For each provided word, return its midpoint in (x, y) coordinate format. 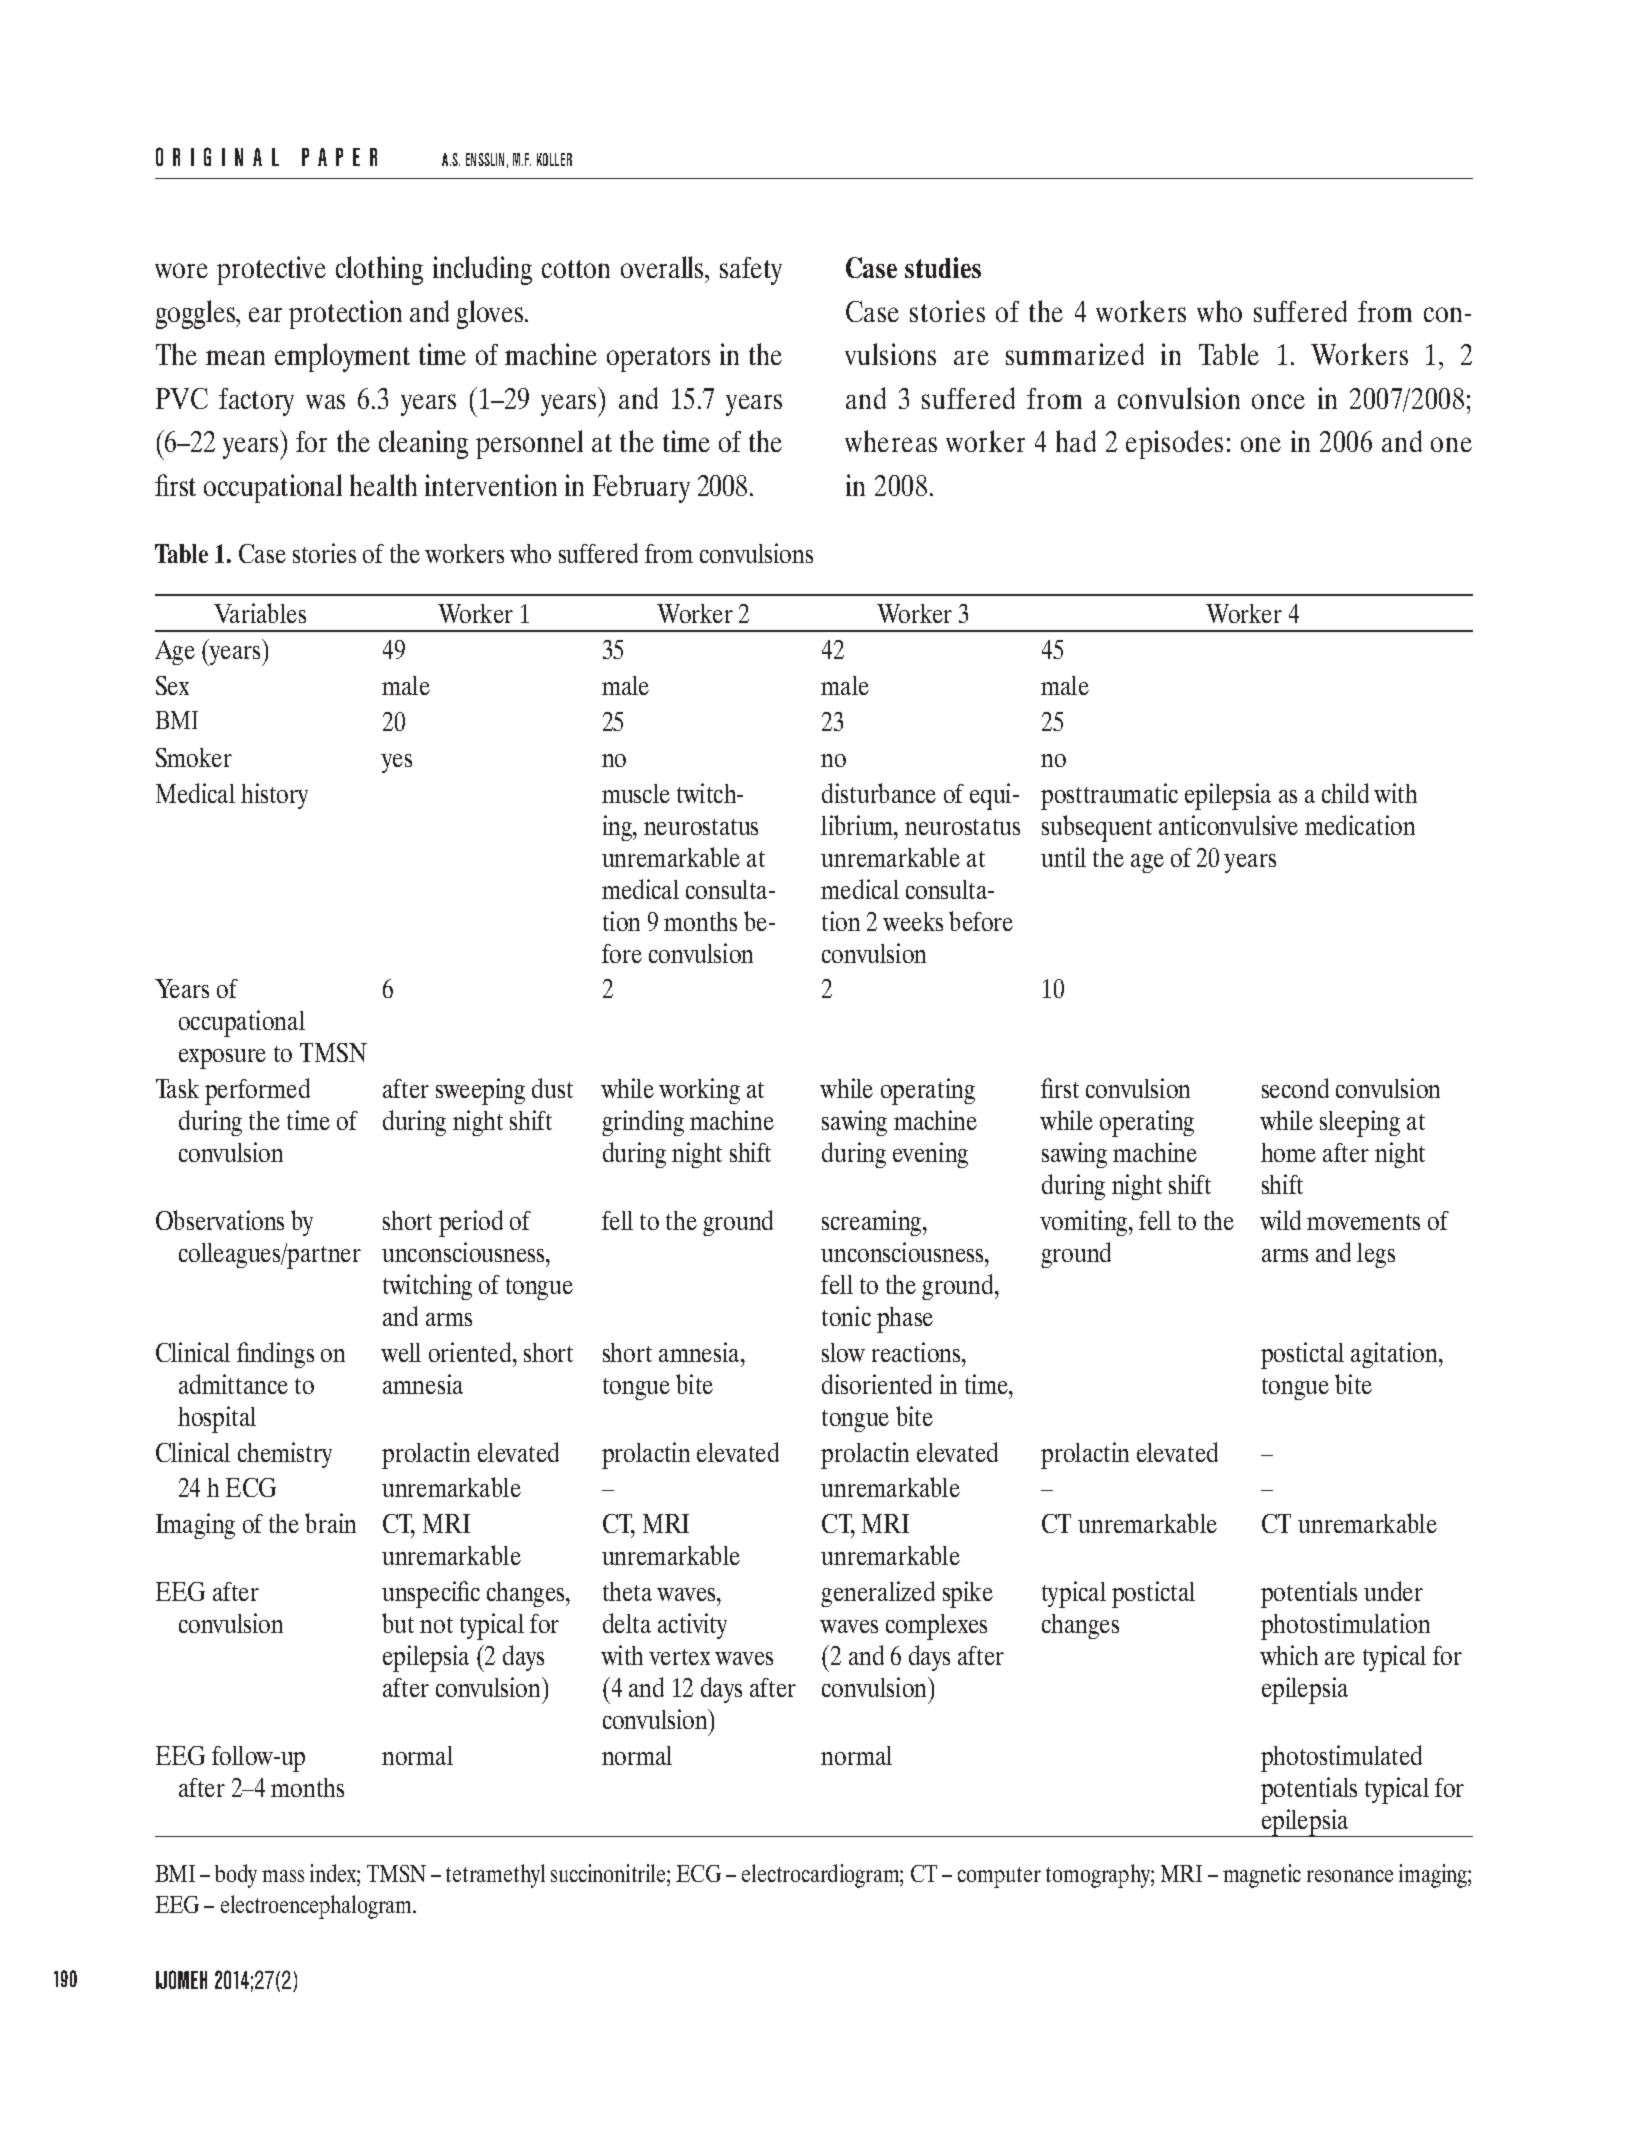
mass (283, 1876)
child (1345, 793)
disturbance (879, 793)
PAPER (339, 157)
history (274, 796)
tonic (846, 1316)
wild (1280, 1220)
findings (275, 1355)
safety (751, 271)
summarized (1075, 354)
